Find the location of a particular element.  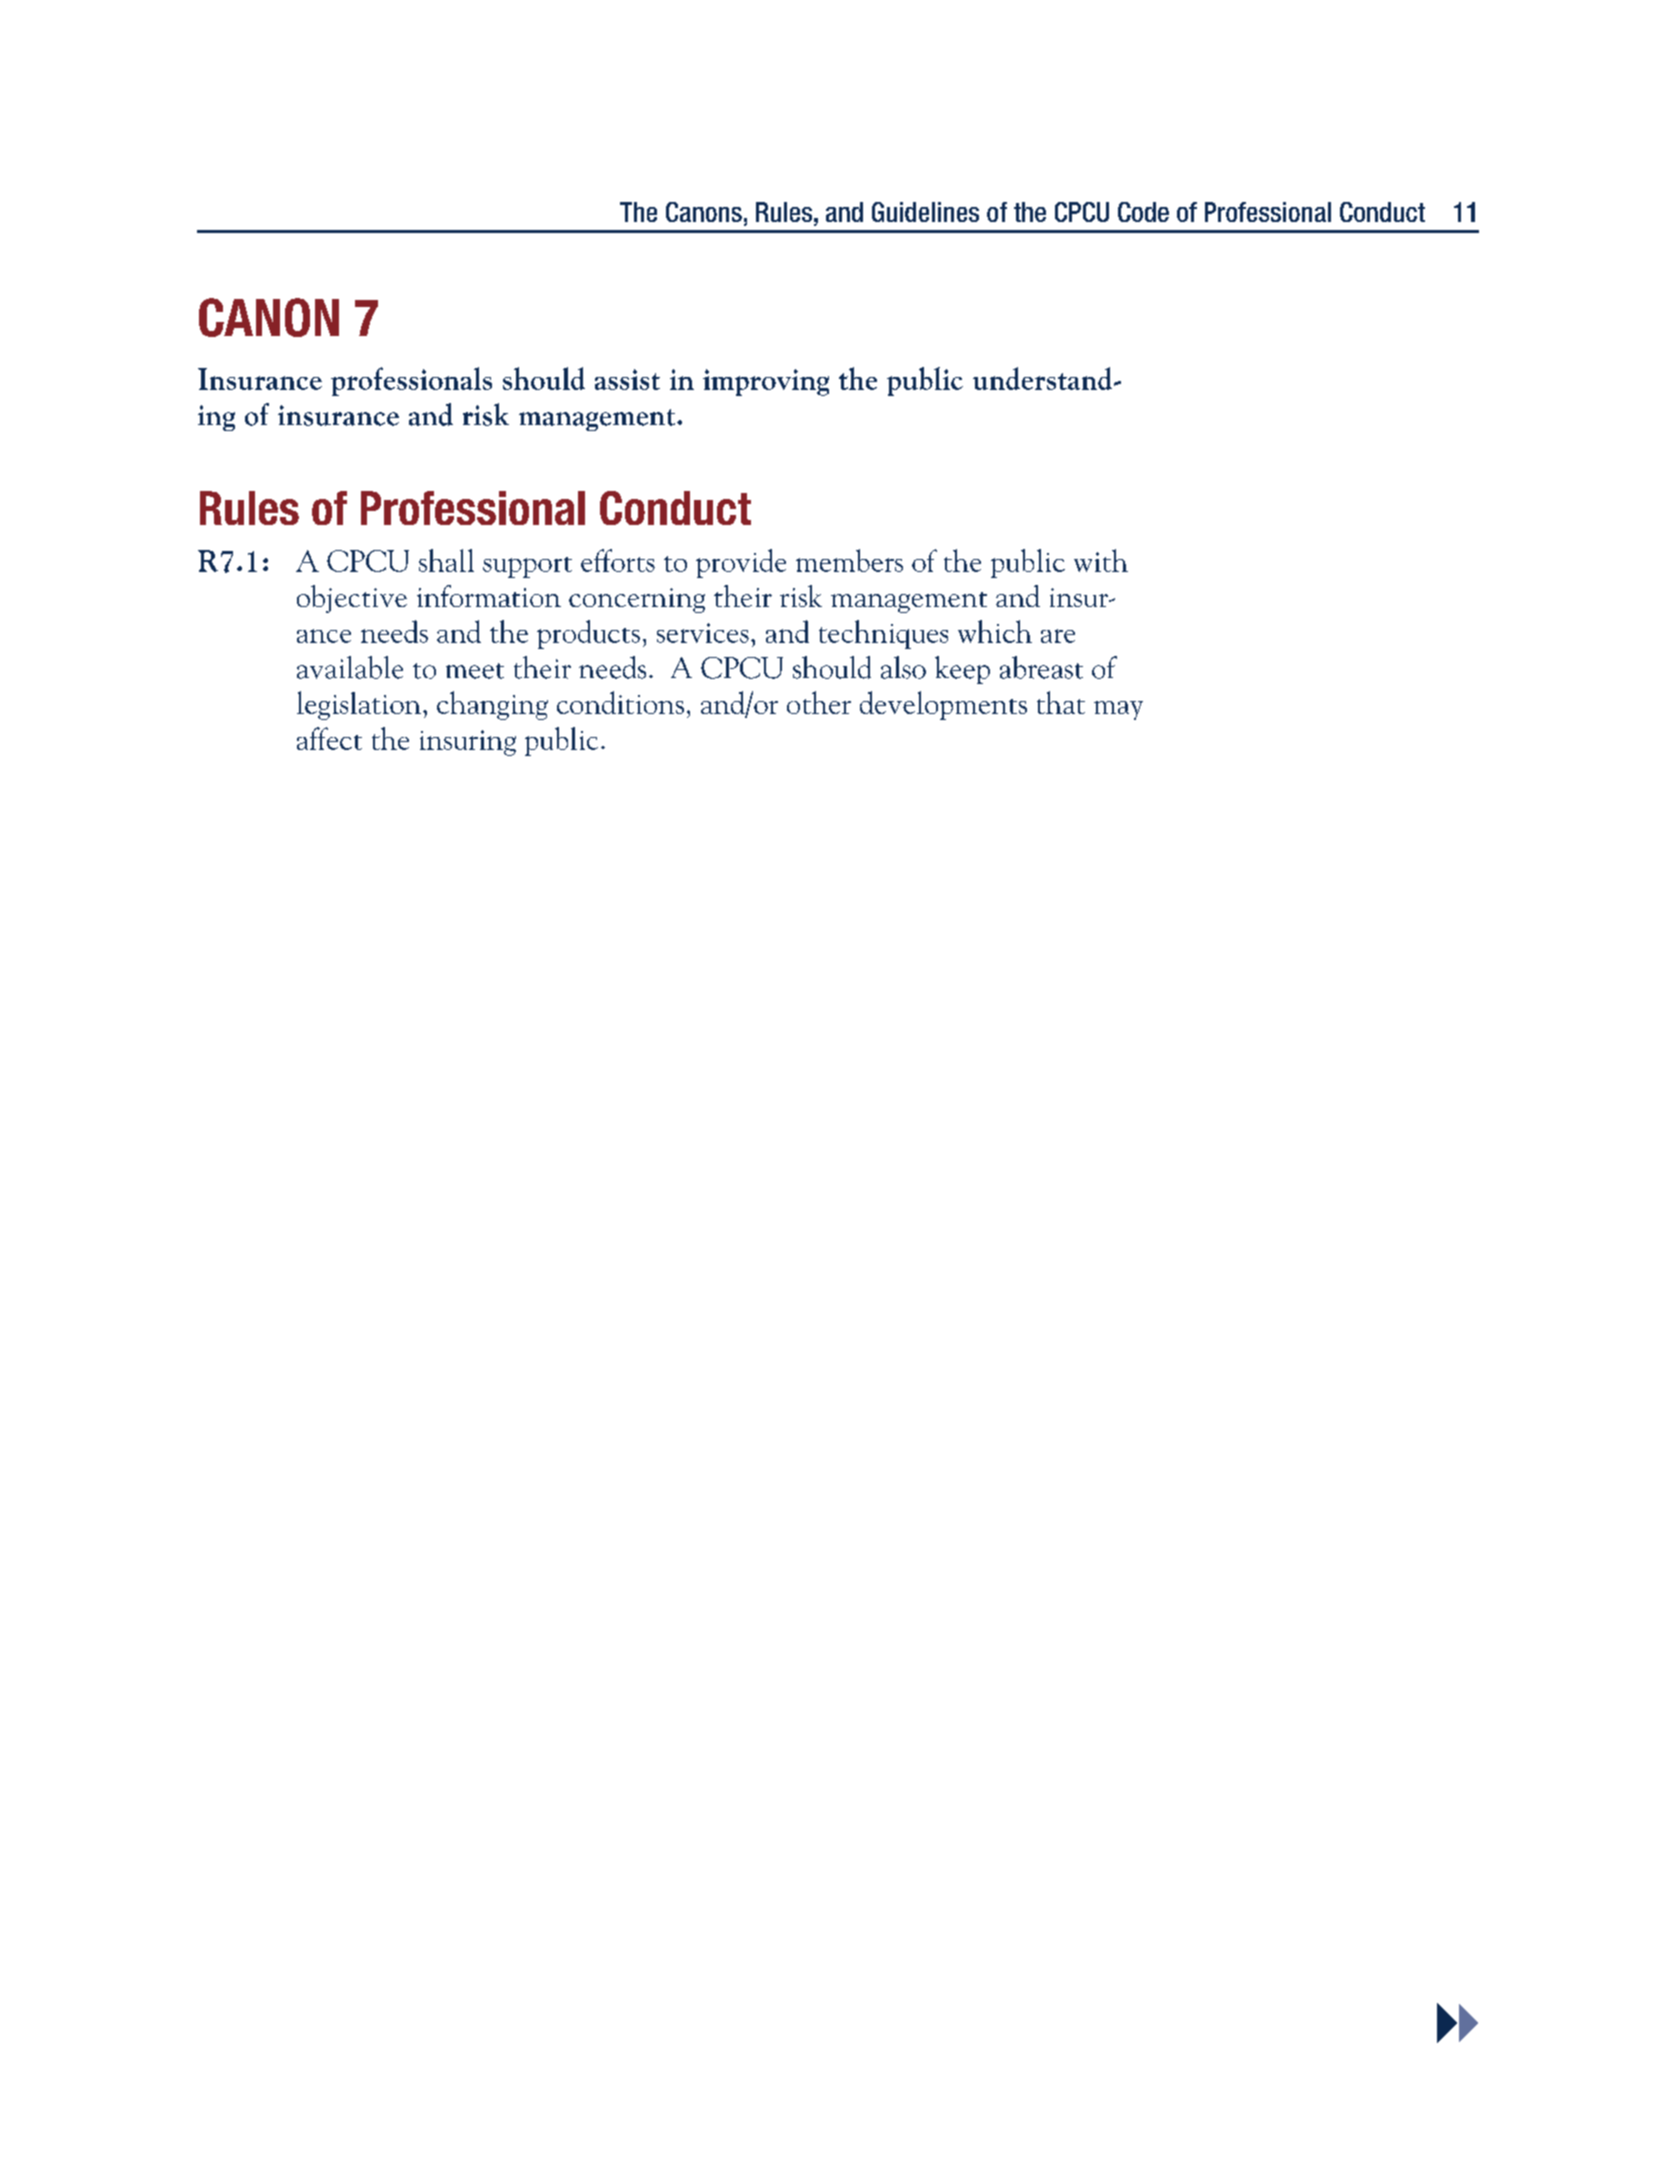

improving is located at coordinates (766, 382).
